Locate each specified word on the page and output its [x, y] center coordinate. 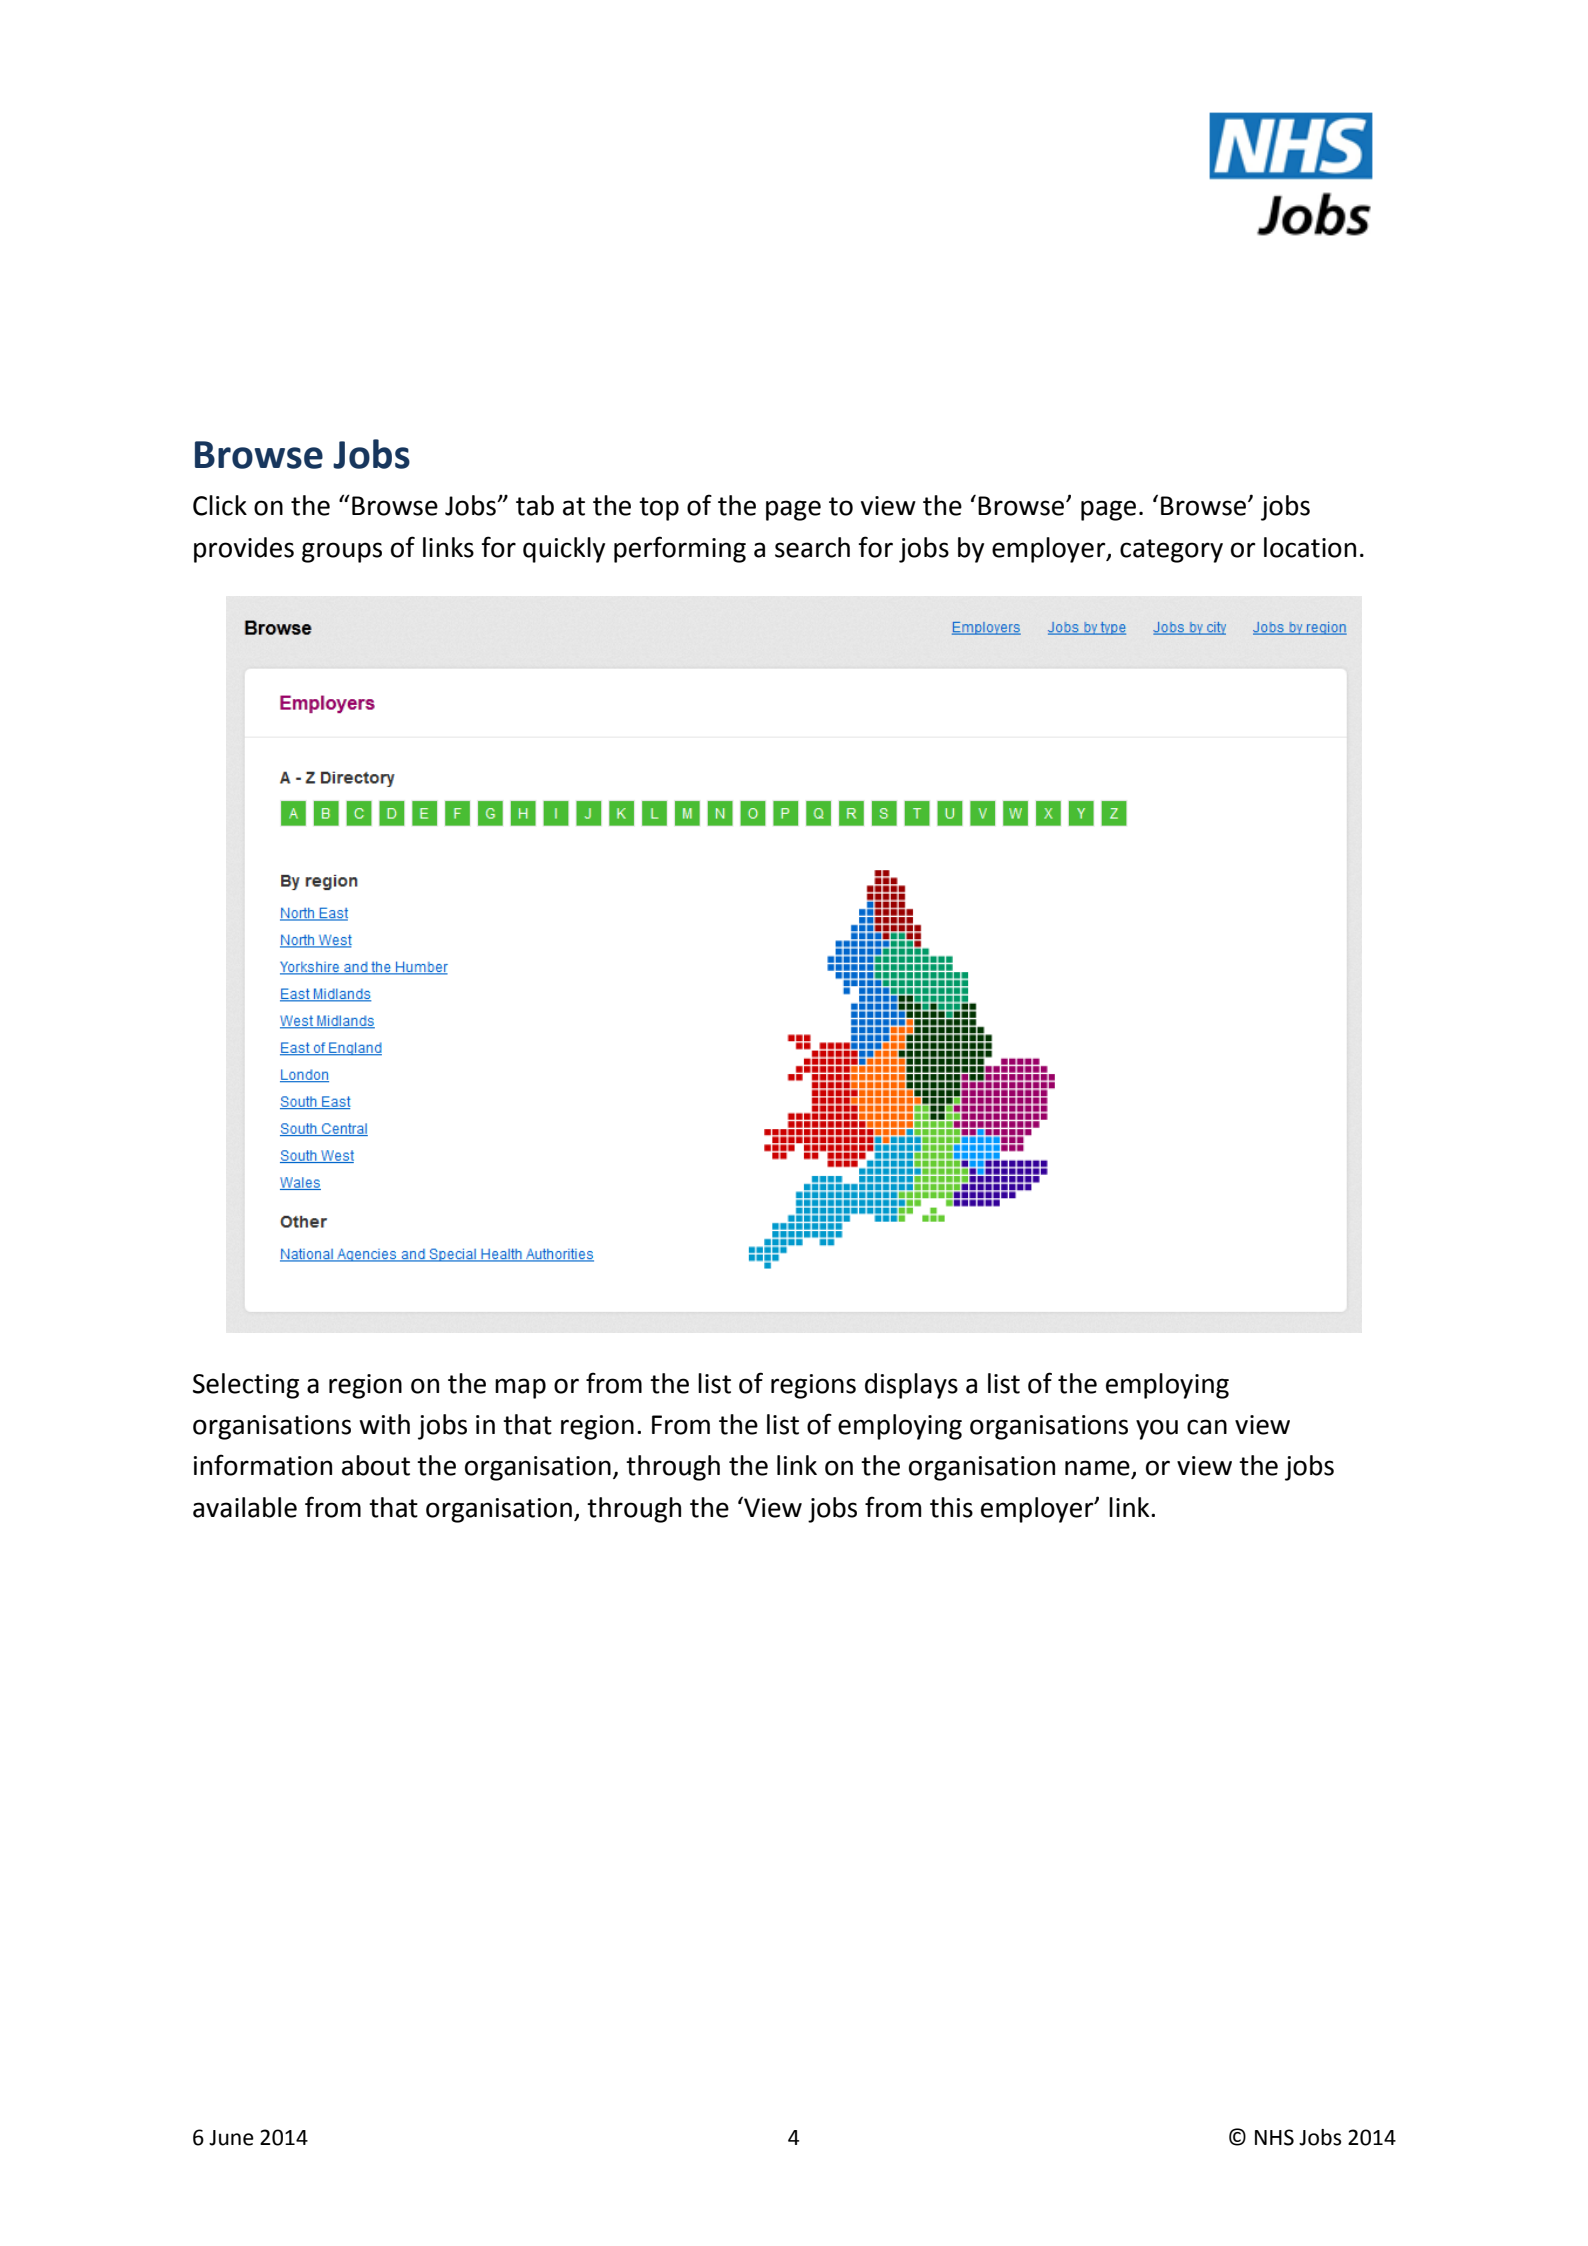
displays [911, 1386]
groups [342, 552]
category [1171, 551]
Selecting [246, 1386]
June [231, 2138]
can [1207, 1427]
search [812, 547]
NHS [1274, 2137]
